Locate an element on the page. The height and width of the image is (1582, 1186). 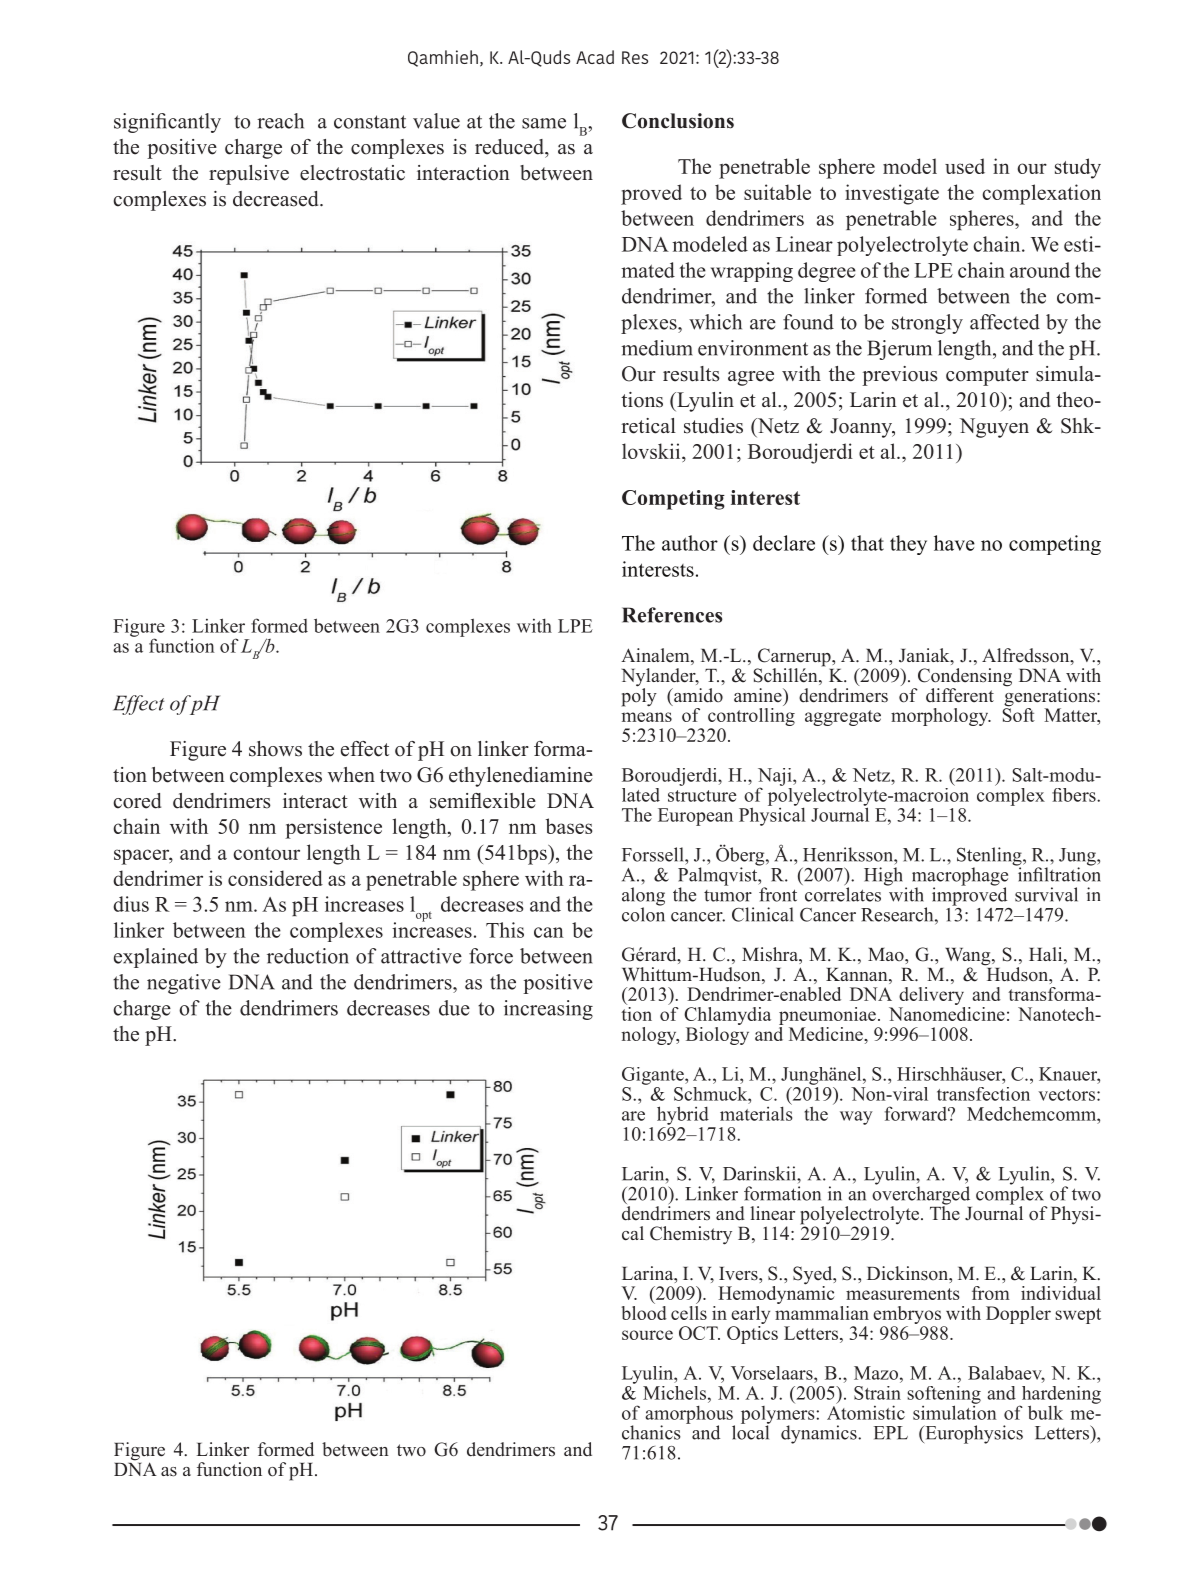
shows is located at coordinates (275, 749).
